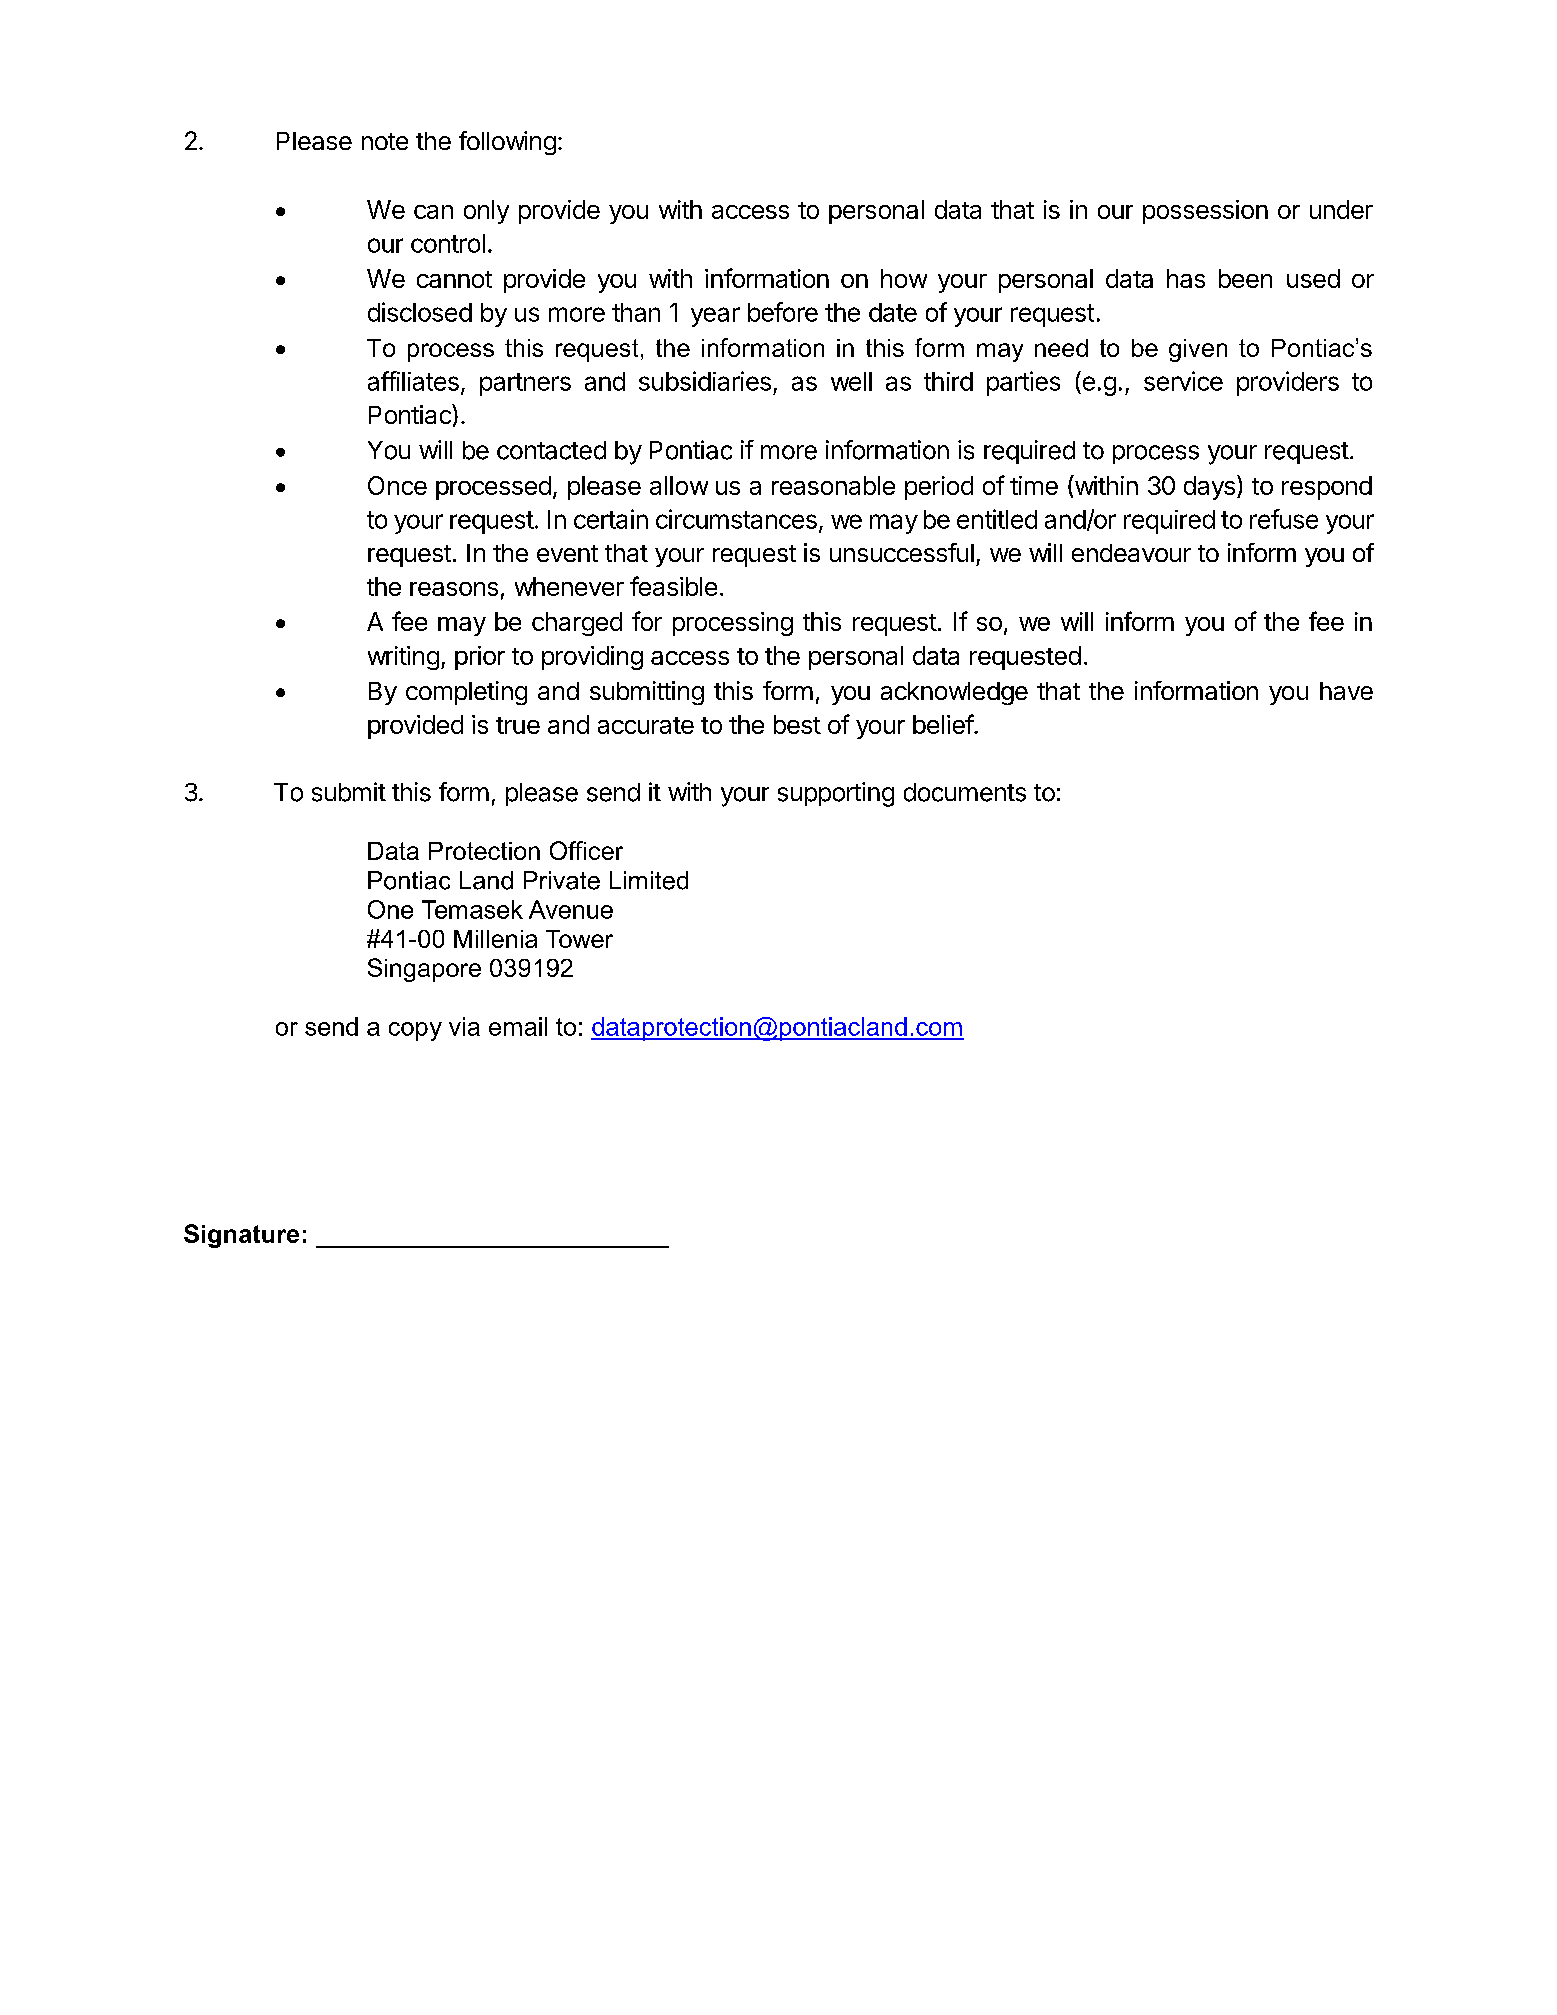  Describe the element at coordinates (1205, 212) in the screenshot. I see `possession` at that location.
